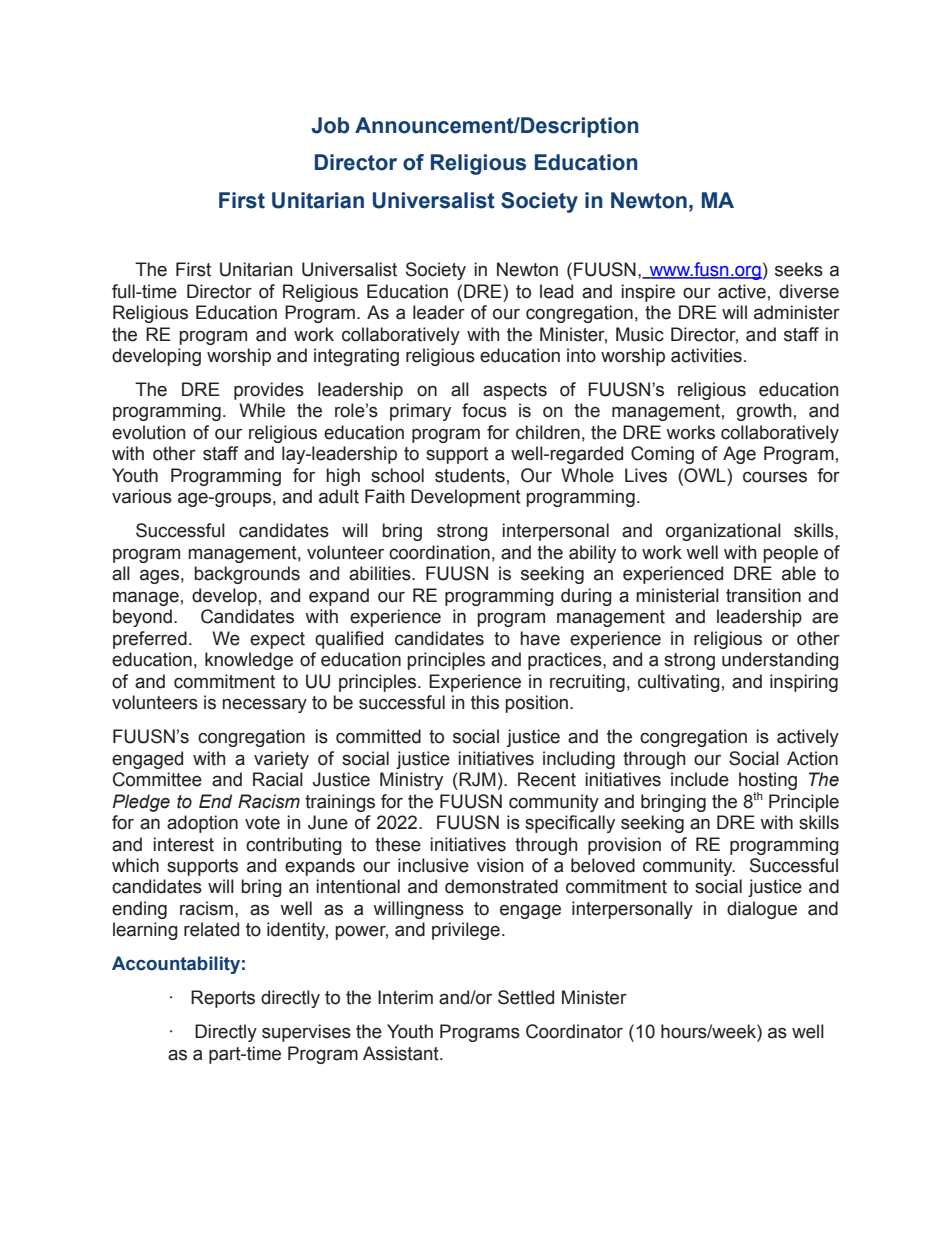 Image resolution: width=952 pixels, height=1233 pixels. I want to click on Reports, so click(223, 999).
